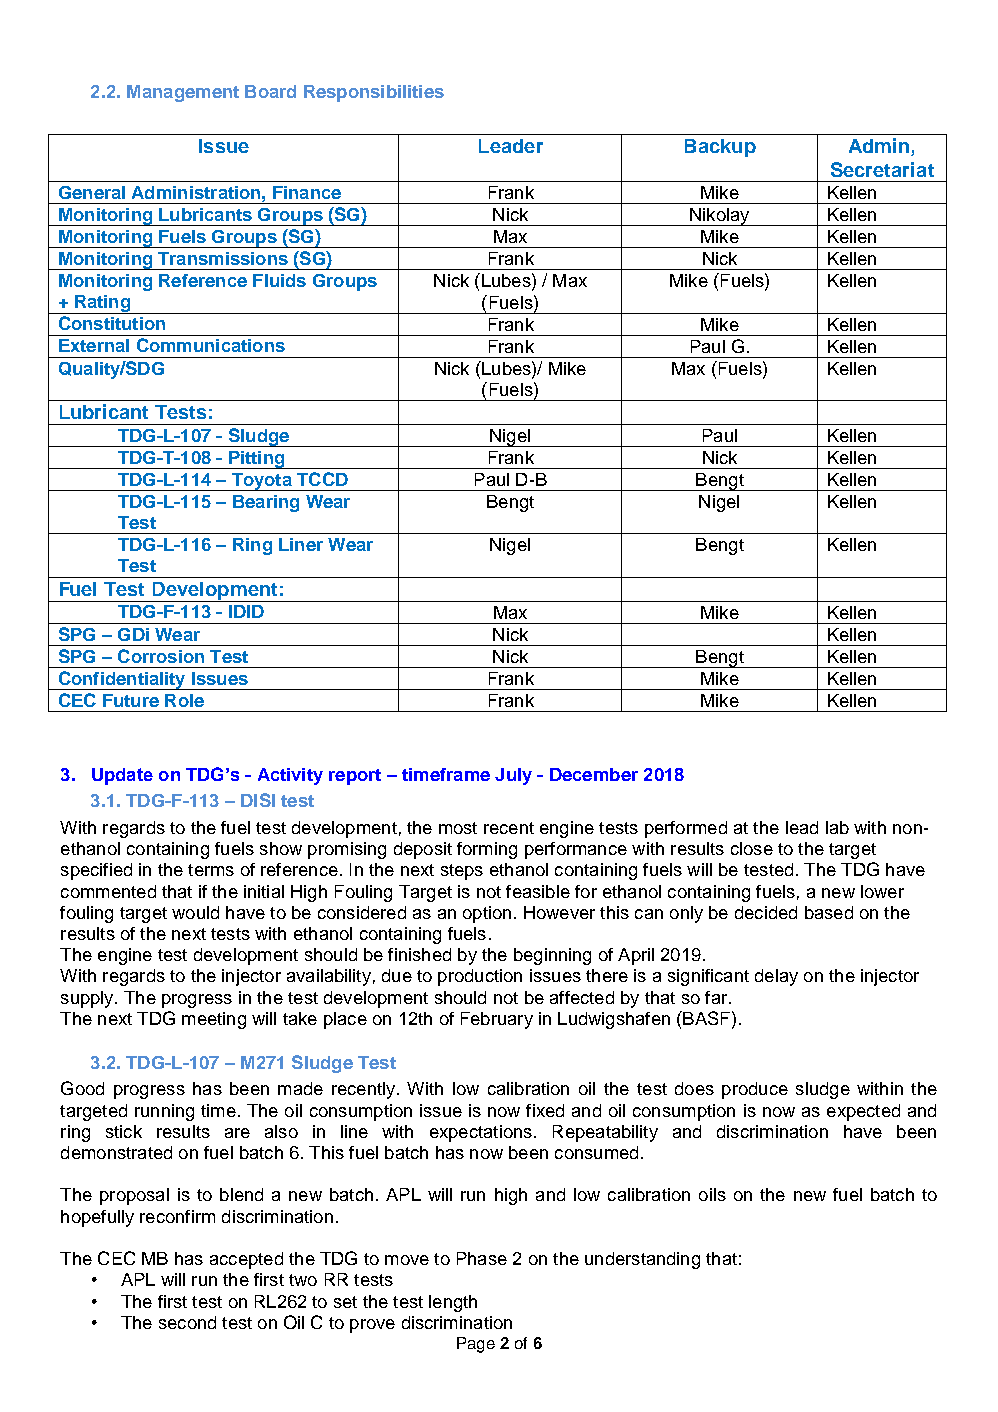 The width and height of the screenshot is (998, 1412). What do you see at coordinates (513, 776) in the screenshot?
I see `July` at bounding box center [513, 776].
